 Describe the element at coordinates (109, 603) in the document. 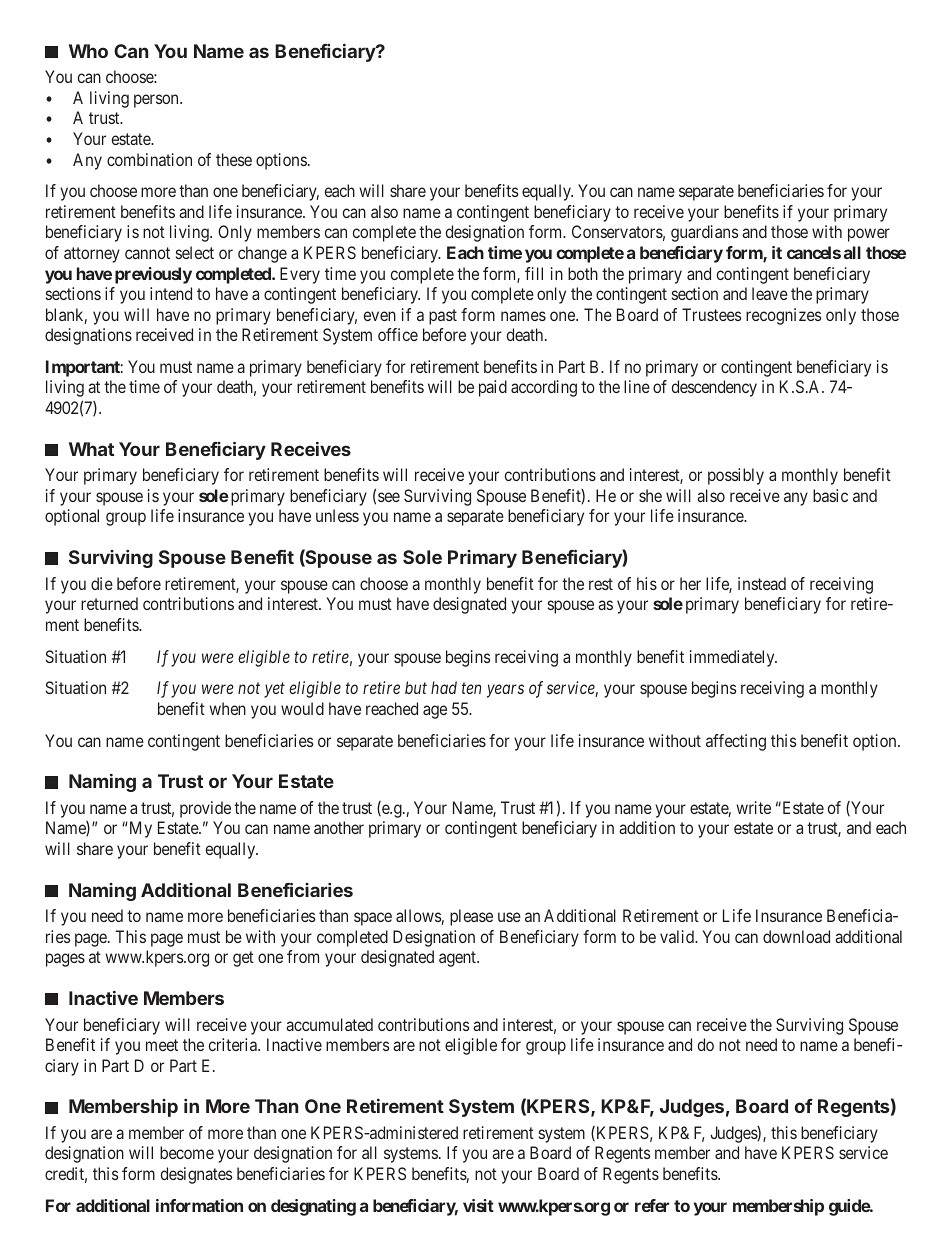

I see `returned` at that location.
